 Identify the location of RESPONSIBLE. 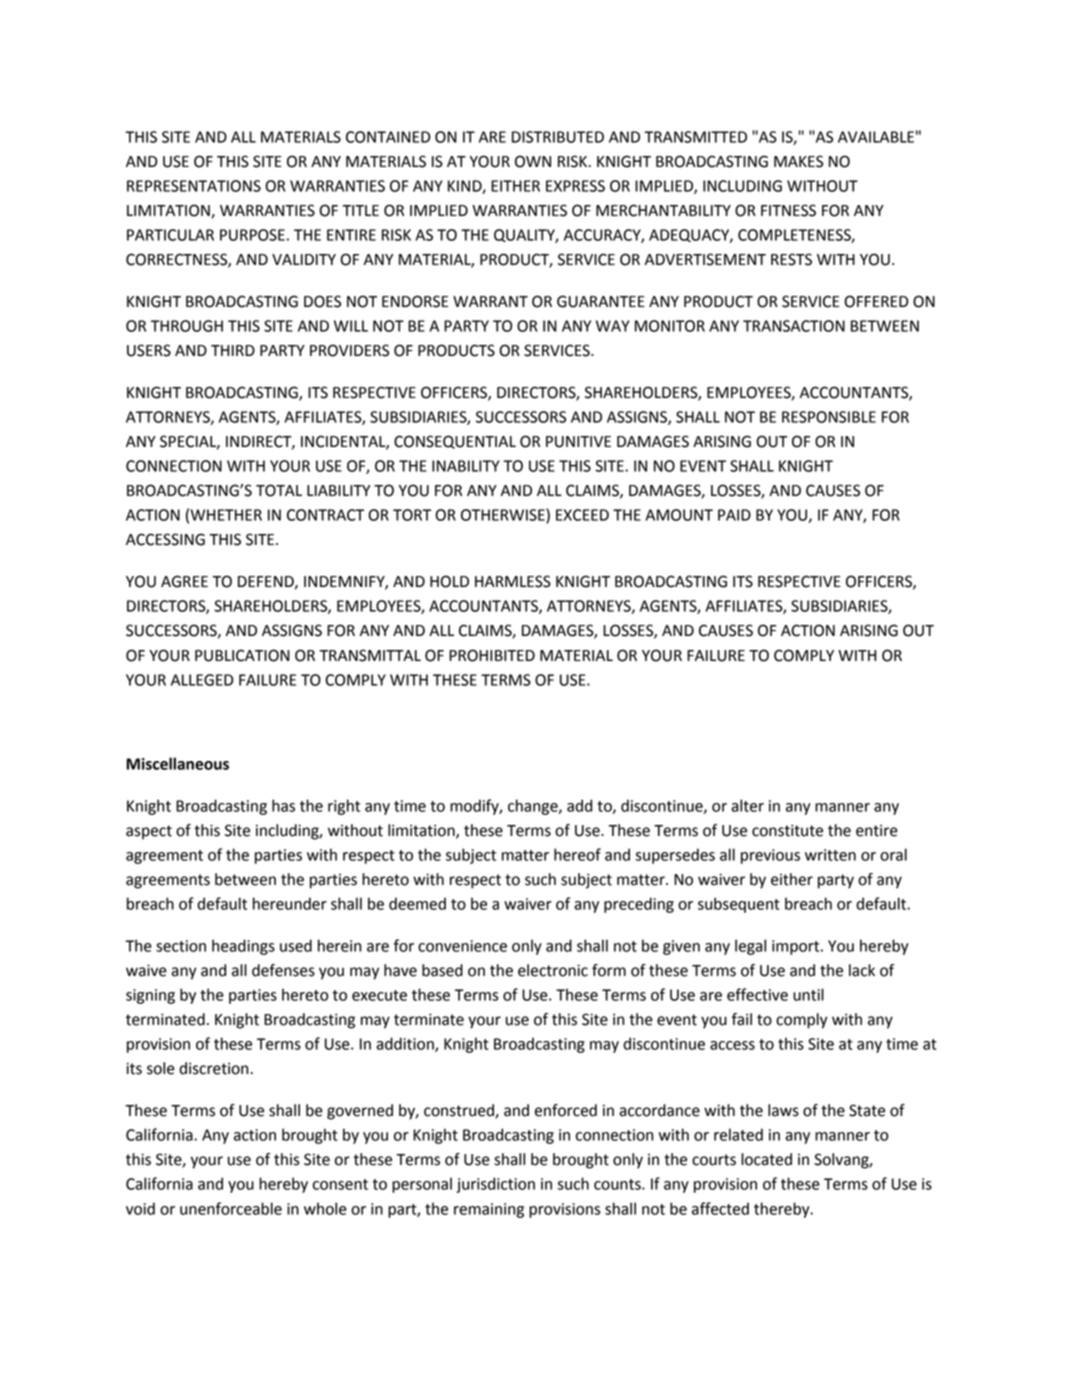
(829, 417).
